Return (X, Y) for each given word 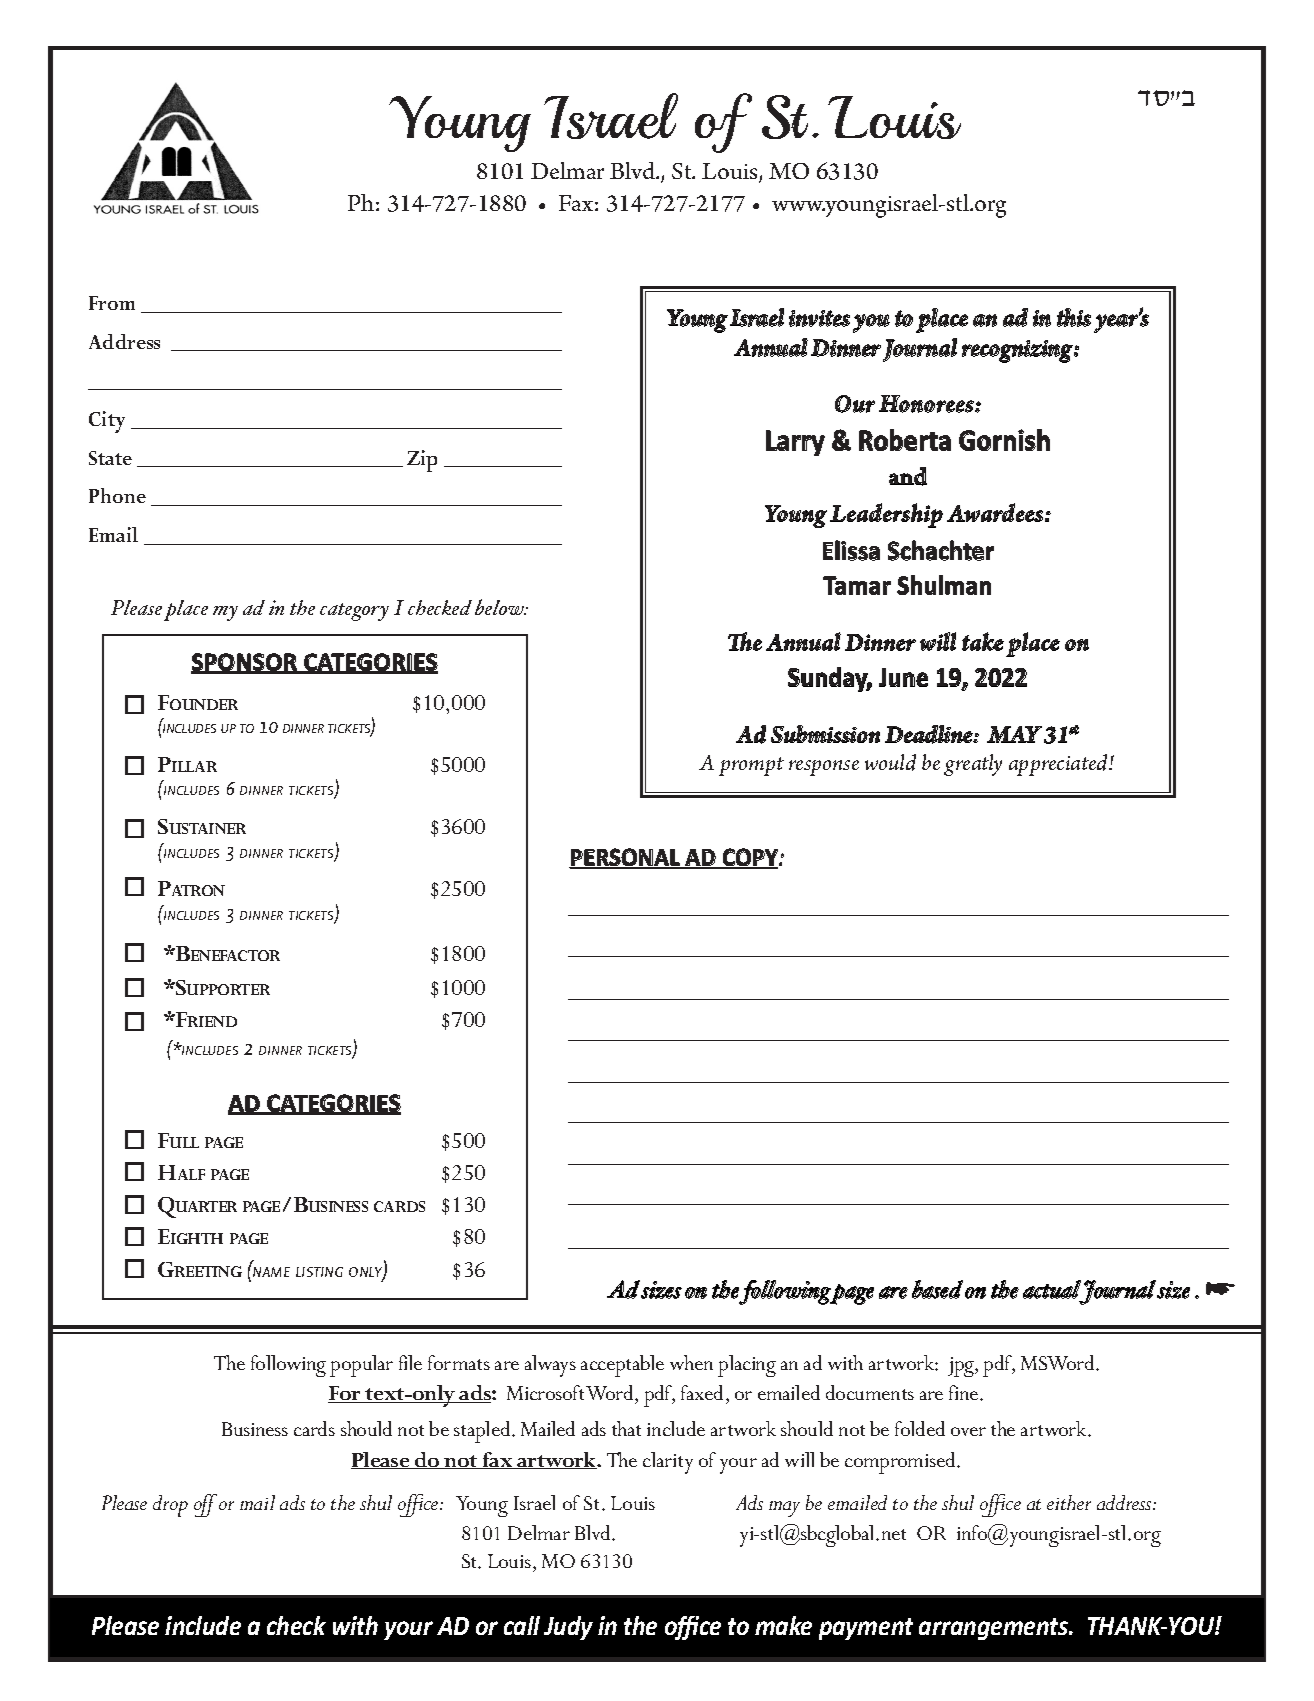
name (271, 1272)
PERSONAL (625, 858)
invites (819, 318)
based (937, 1289)
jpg (962, 1367)
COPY (750, 858)
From (112, 303)
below (501, 607)
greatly (973, 765)
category (354, 612)
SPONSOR (245, 663)
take (983, 641)
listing (319, 1272)
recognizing (1018, 351)
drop (170, 1506)
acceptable (622, 1366)
